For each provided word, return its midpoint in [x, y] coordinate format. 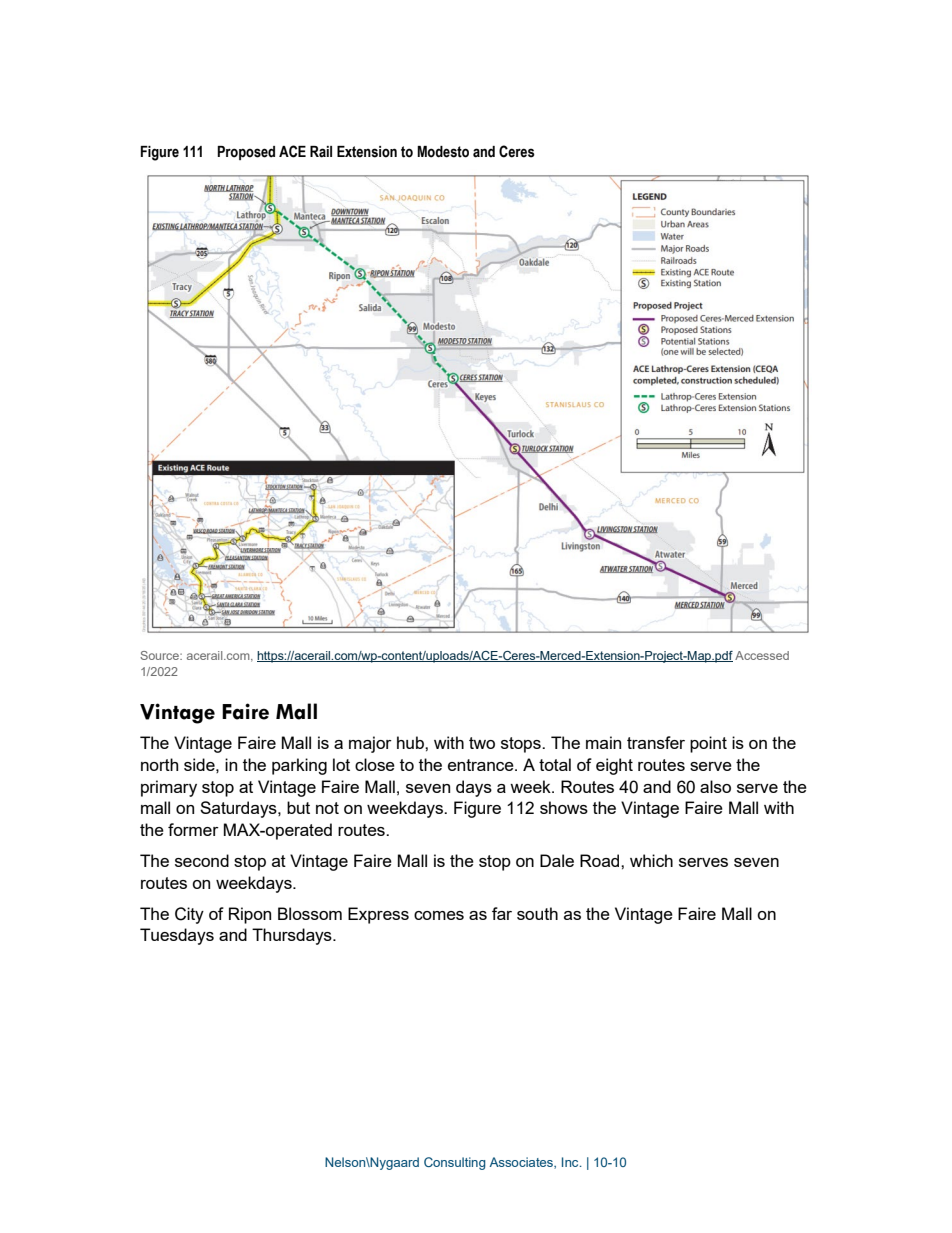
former [193, 829]
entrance [482, 765]
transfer [656, 742]
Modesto [443, 152]
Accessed [762, 655]
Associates [522, 1163]
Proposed [246, 153]
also [715, 786]
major [370, 744]
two [482, 743]
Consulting [455, 1163]
